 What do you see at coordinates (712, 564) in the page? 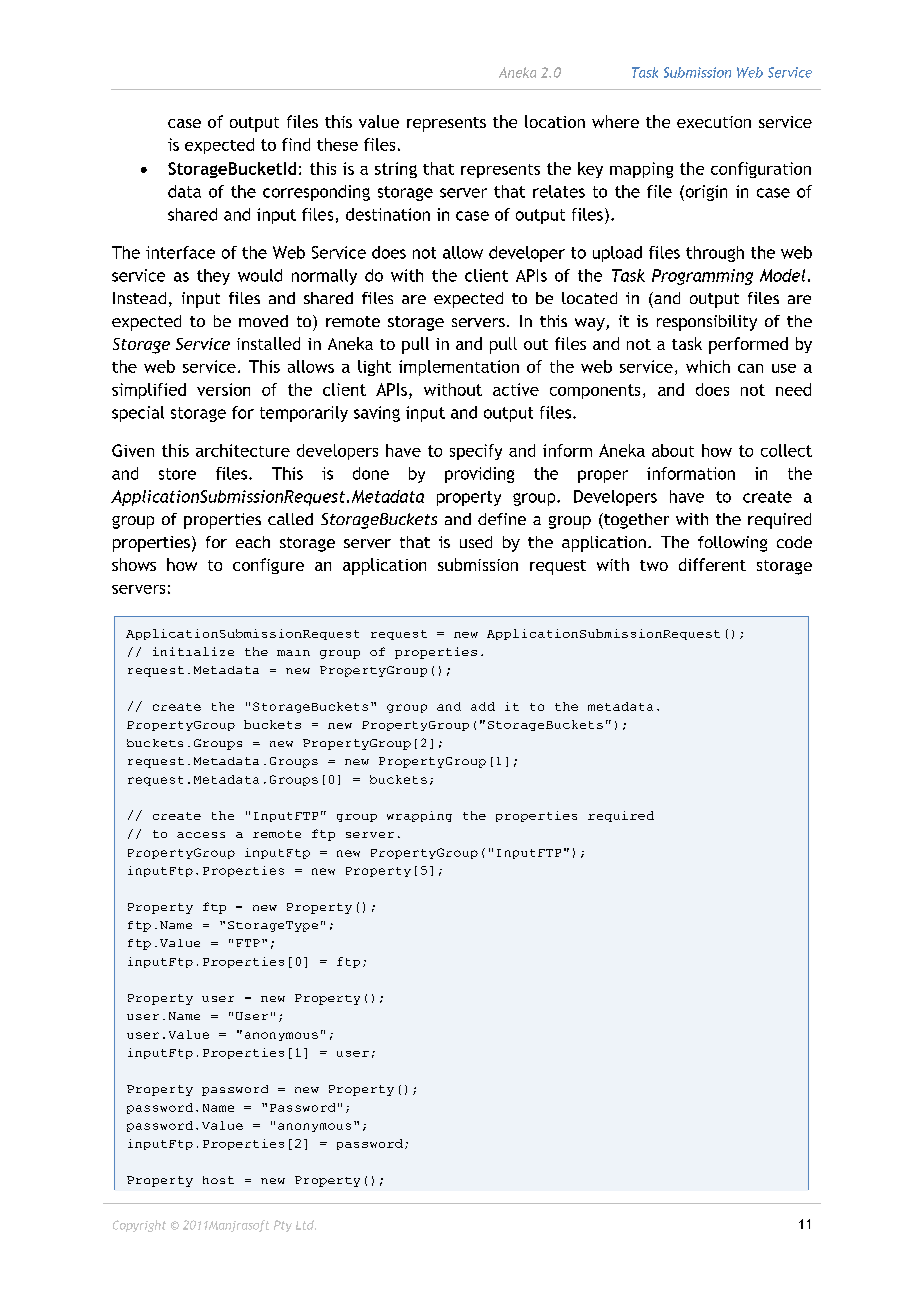
I see `different` at bounding box center [712, 564].
